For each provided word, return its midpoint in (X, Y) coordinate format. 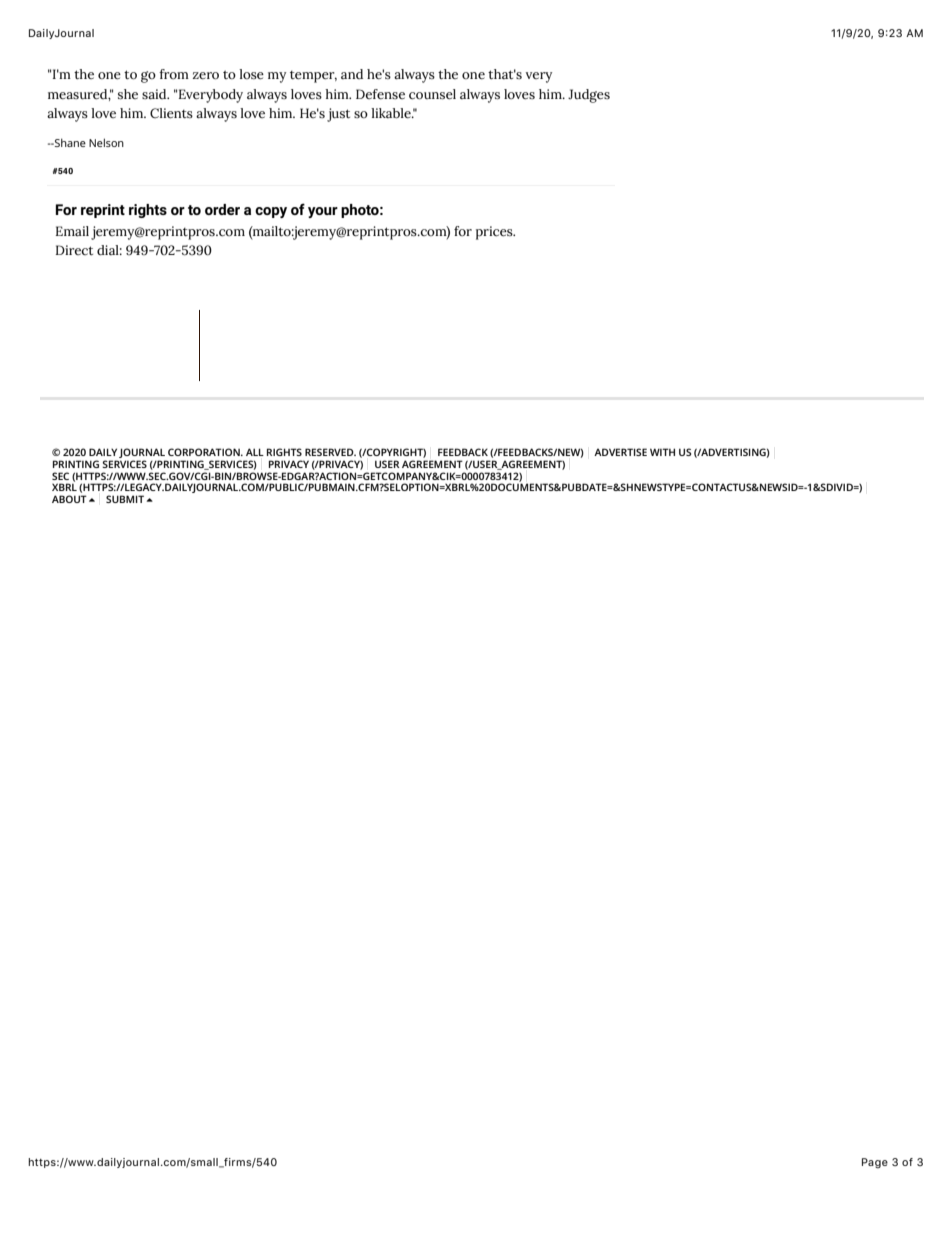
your (323, 212)
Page (875, 1163)
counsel (432, 94)
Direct (74, 250)
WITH (662, 452)
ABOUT (69, 499)
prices (495, 233)
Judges (589, 96)
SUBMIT (125, 499)
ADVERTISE (620, 452)
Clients (171, 113)
